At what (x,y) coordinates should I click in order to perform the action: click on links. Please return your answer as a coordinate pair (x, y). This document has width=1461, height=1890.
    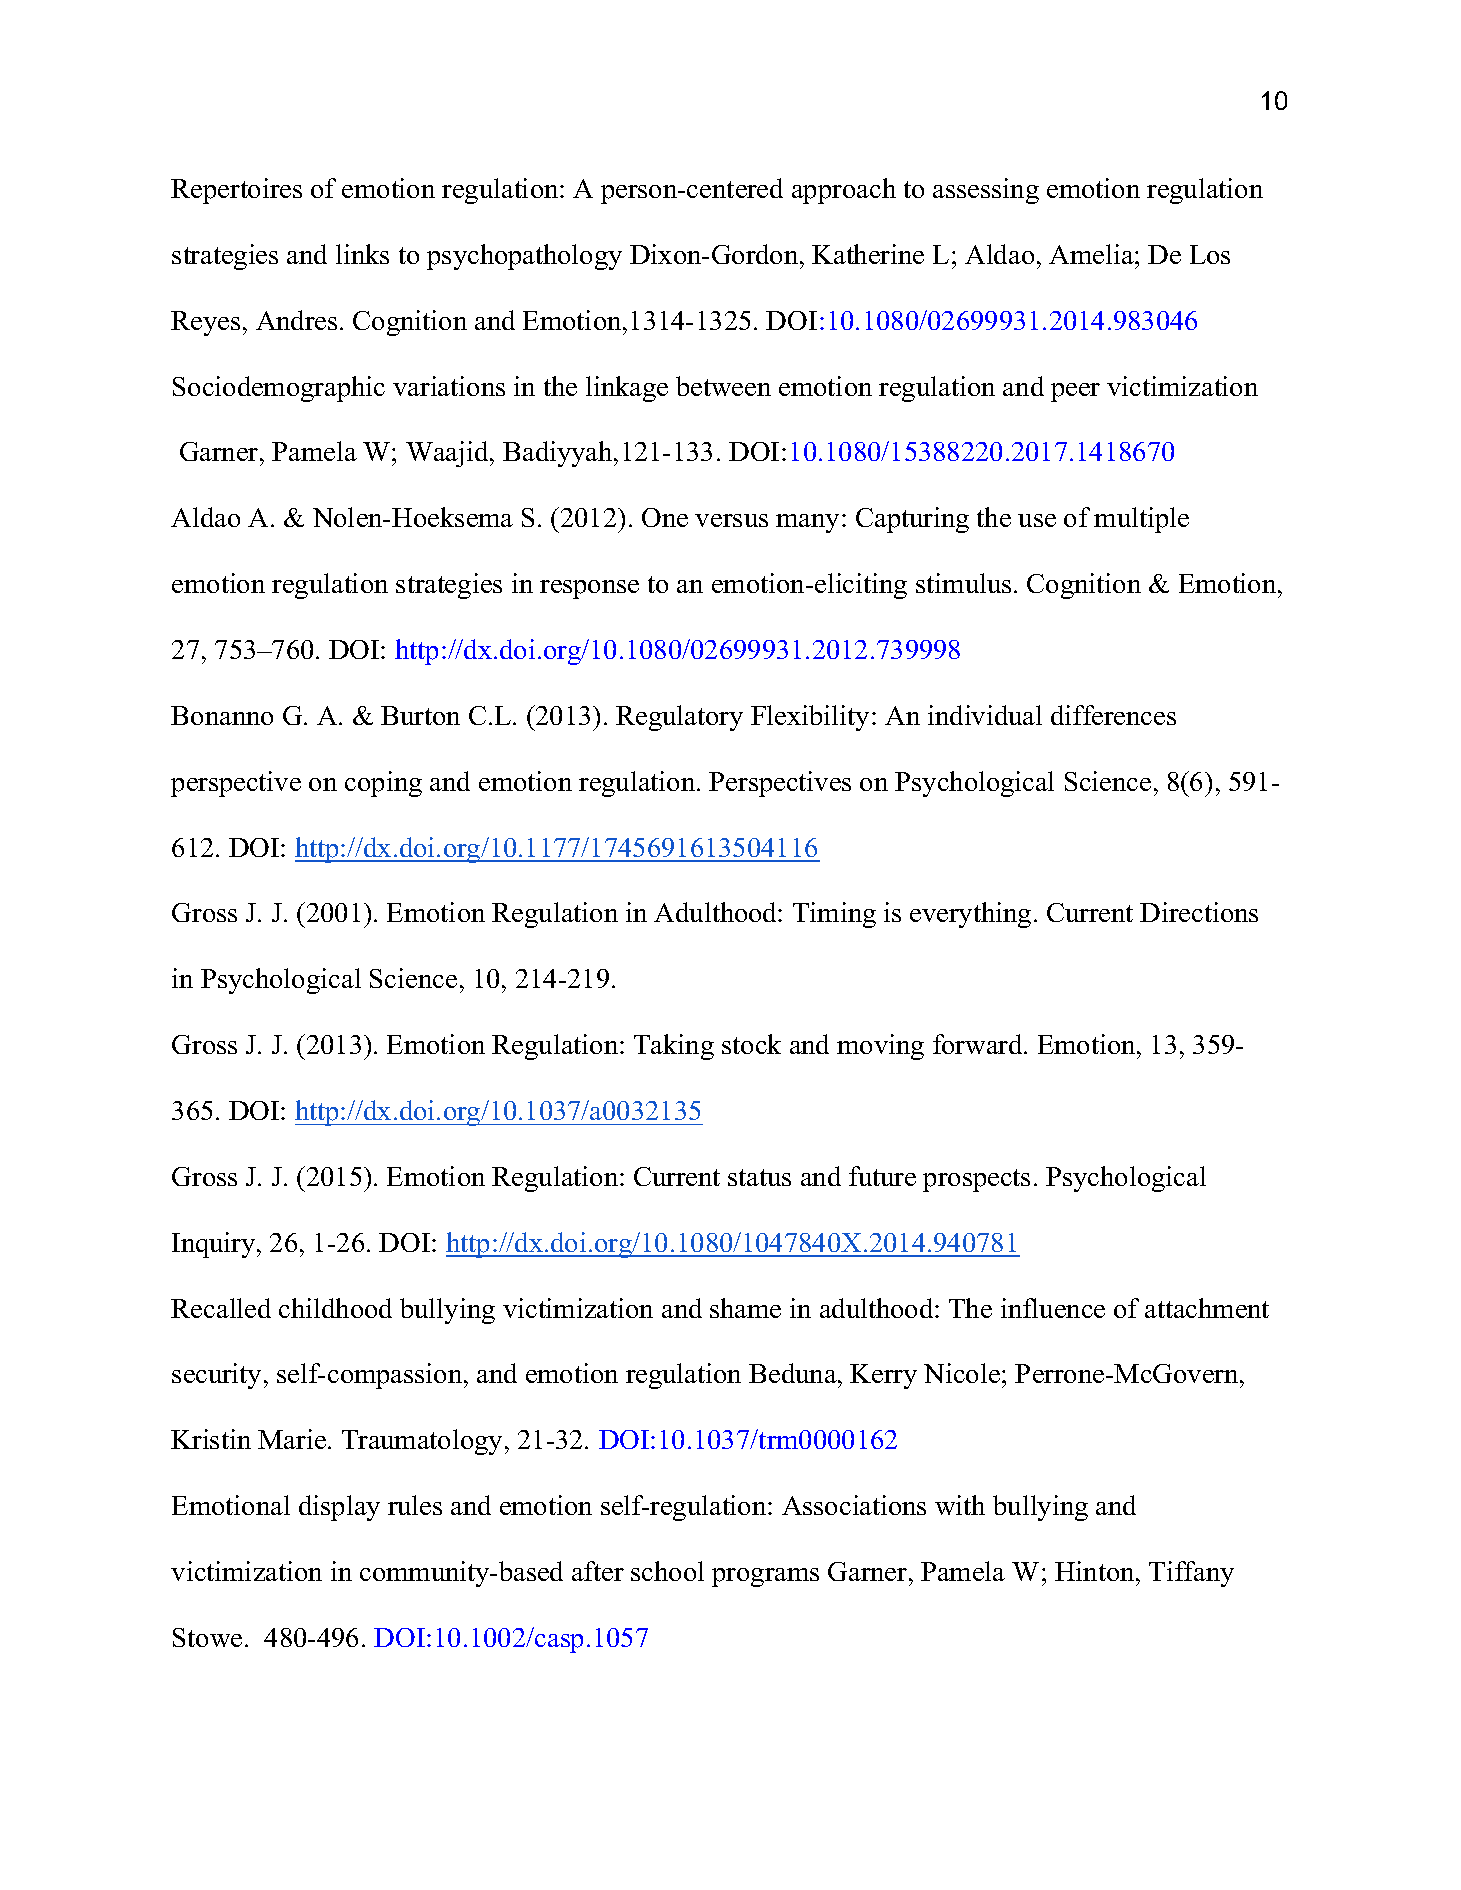
    Looking at the image, I should click on (362, 254).
